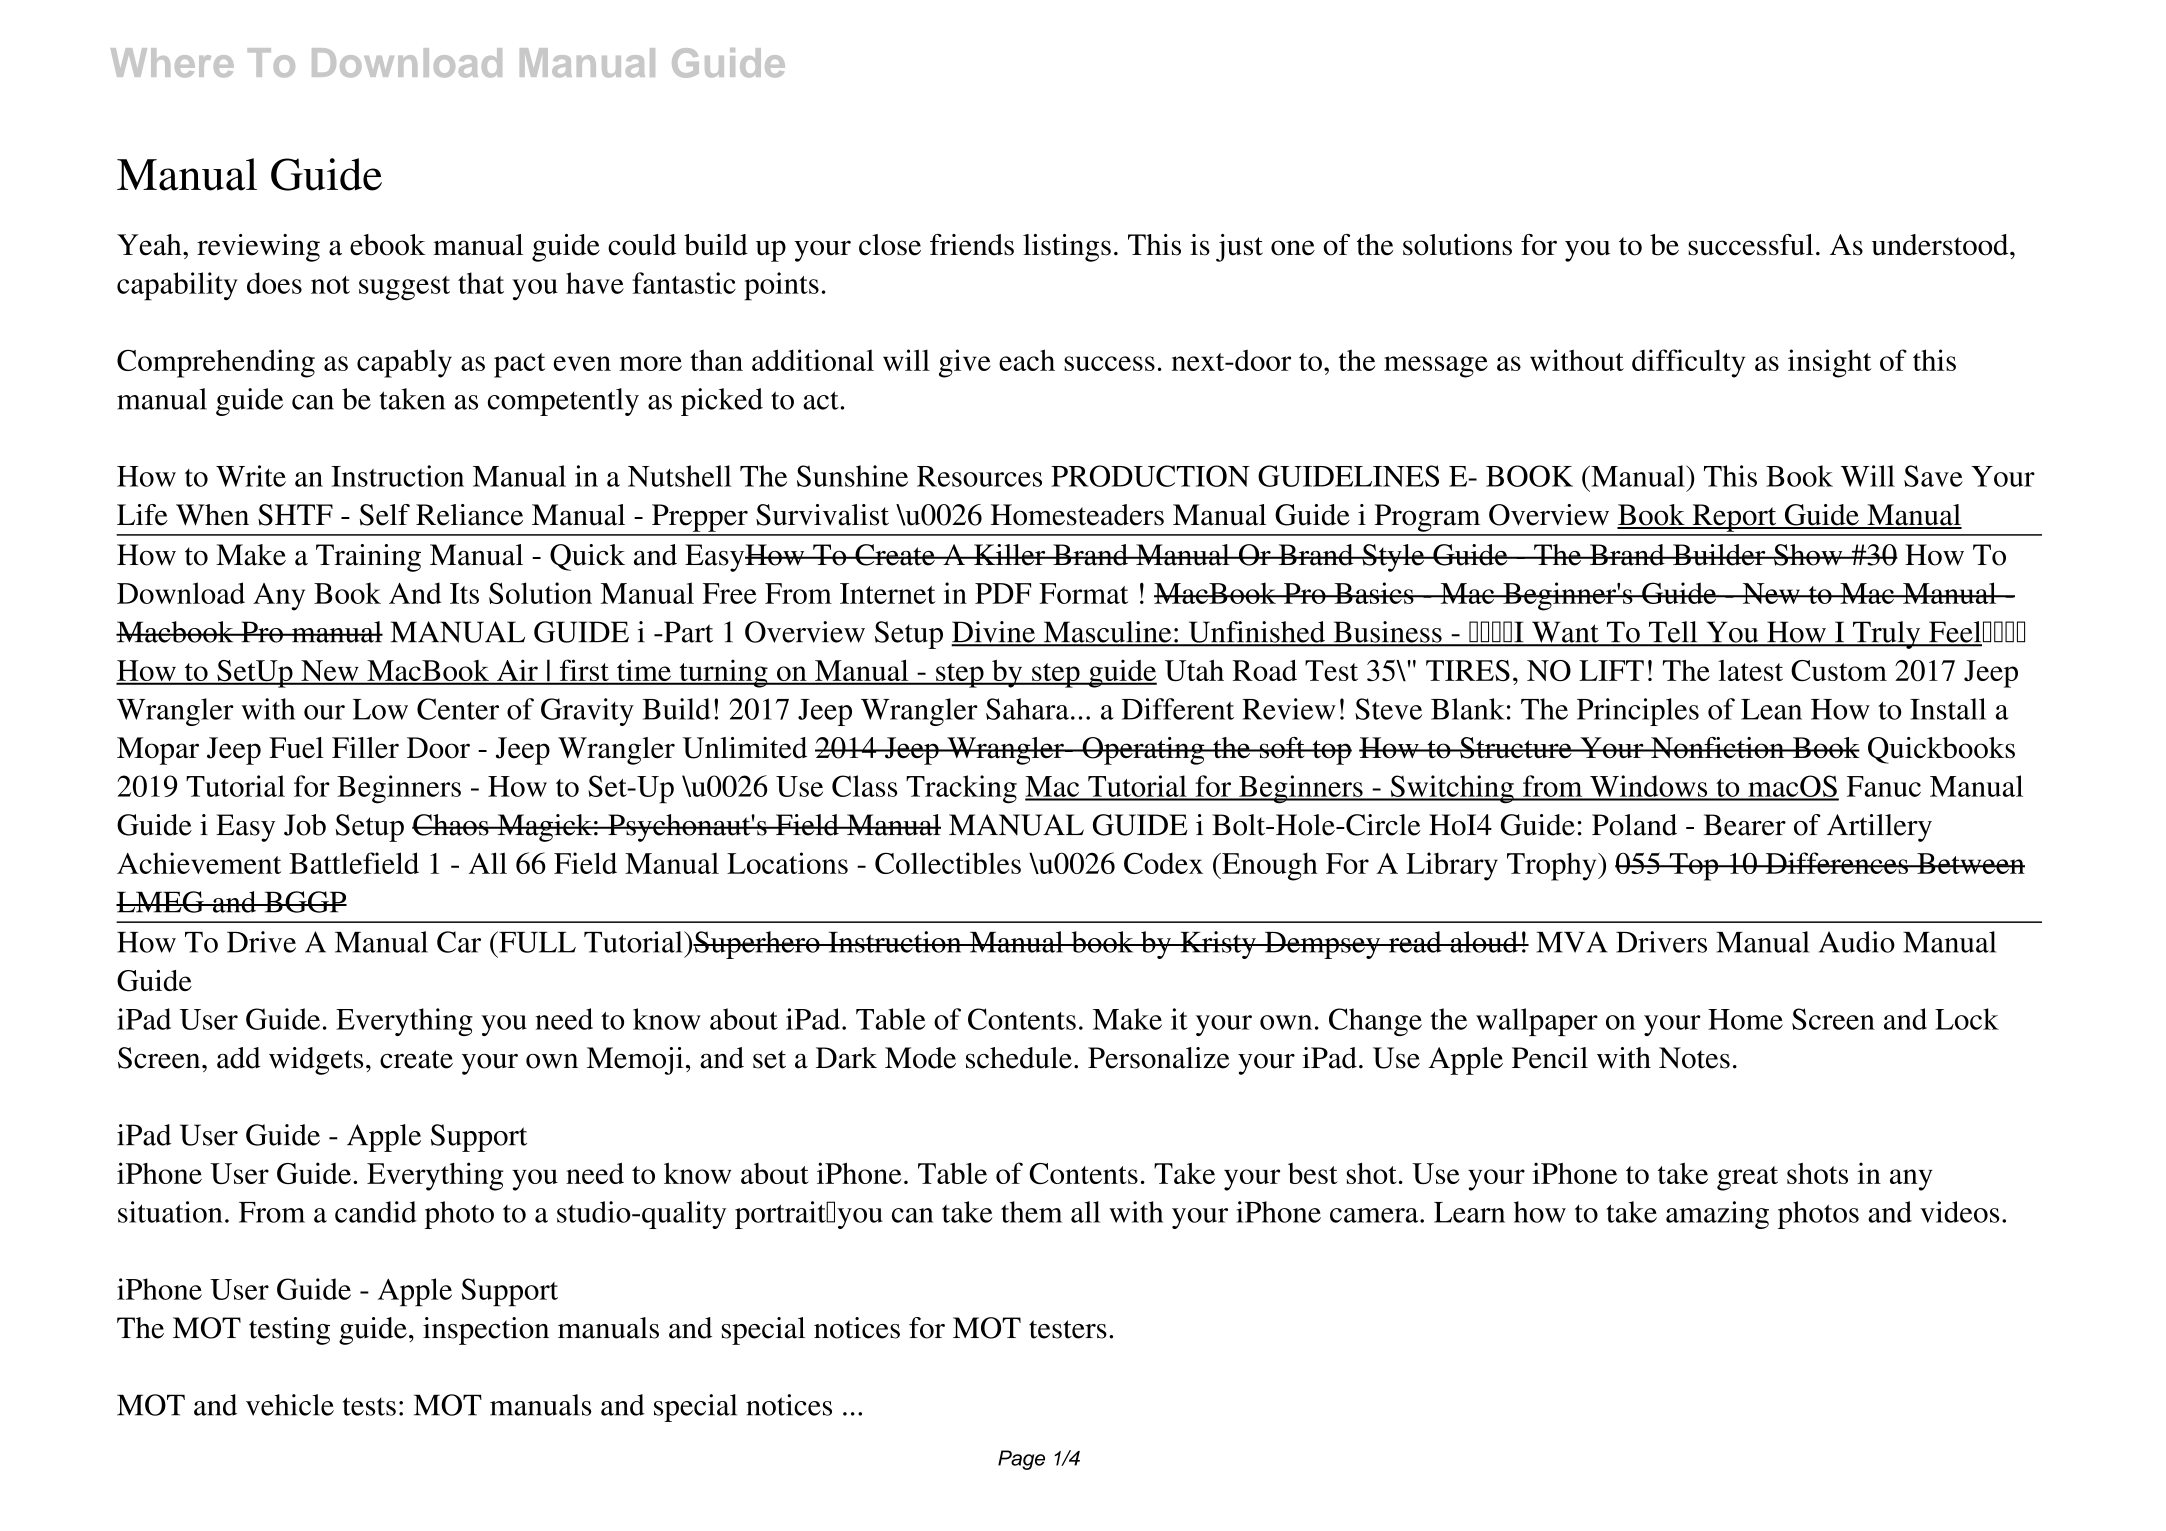  I want to click on Where, so click(172, 62).
